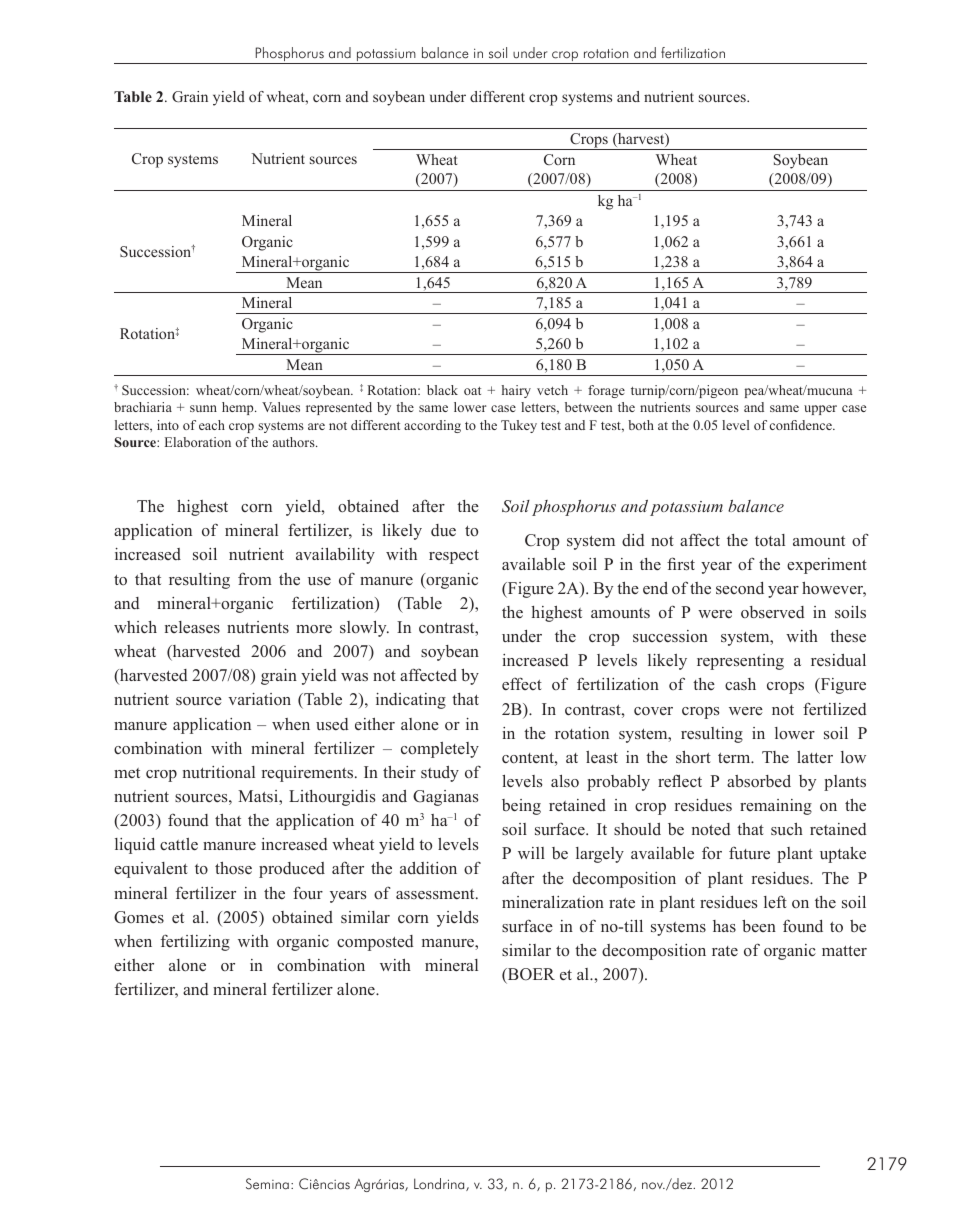  Describe the element at coordinates (530, 974) in the screenshot. I see `BOER` at that location.
